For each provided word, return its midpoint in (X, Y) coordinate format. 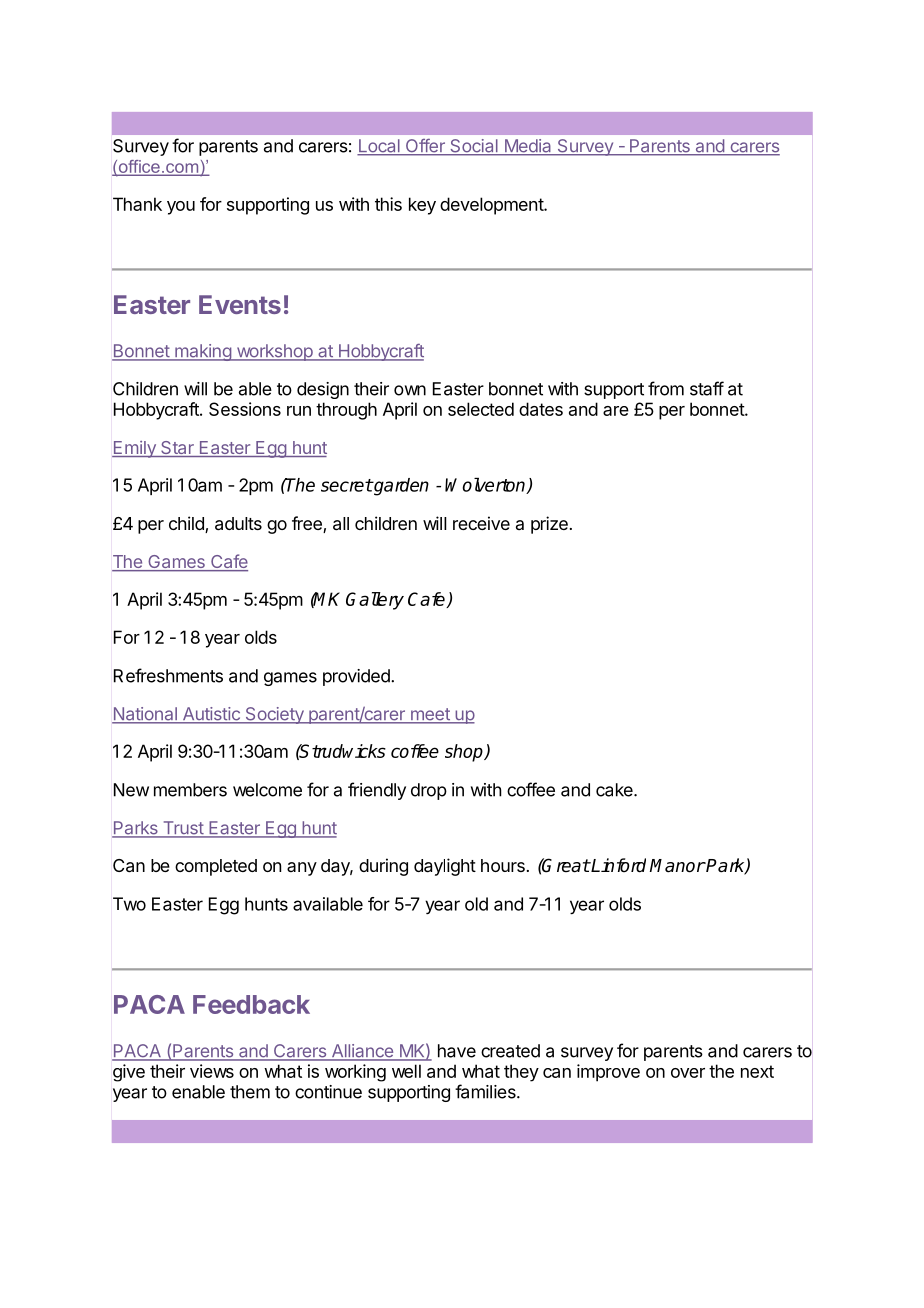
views (212, 1071)
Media (528, 147)
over (688, 1073)
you (181, 208)
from (666, 388)
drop (429, 791)
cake (615, 790)
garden (400, 487)
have (457, 1051)
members (190, 790)
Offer (425, 147)
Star (177, 449)
